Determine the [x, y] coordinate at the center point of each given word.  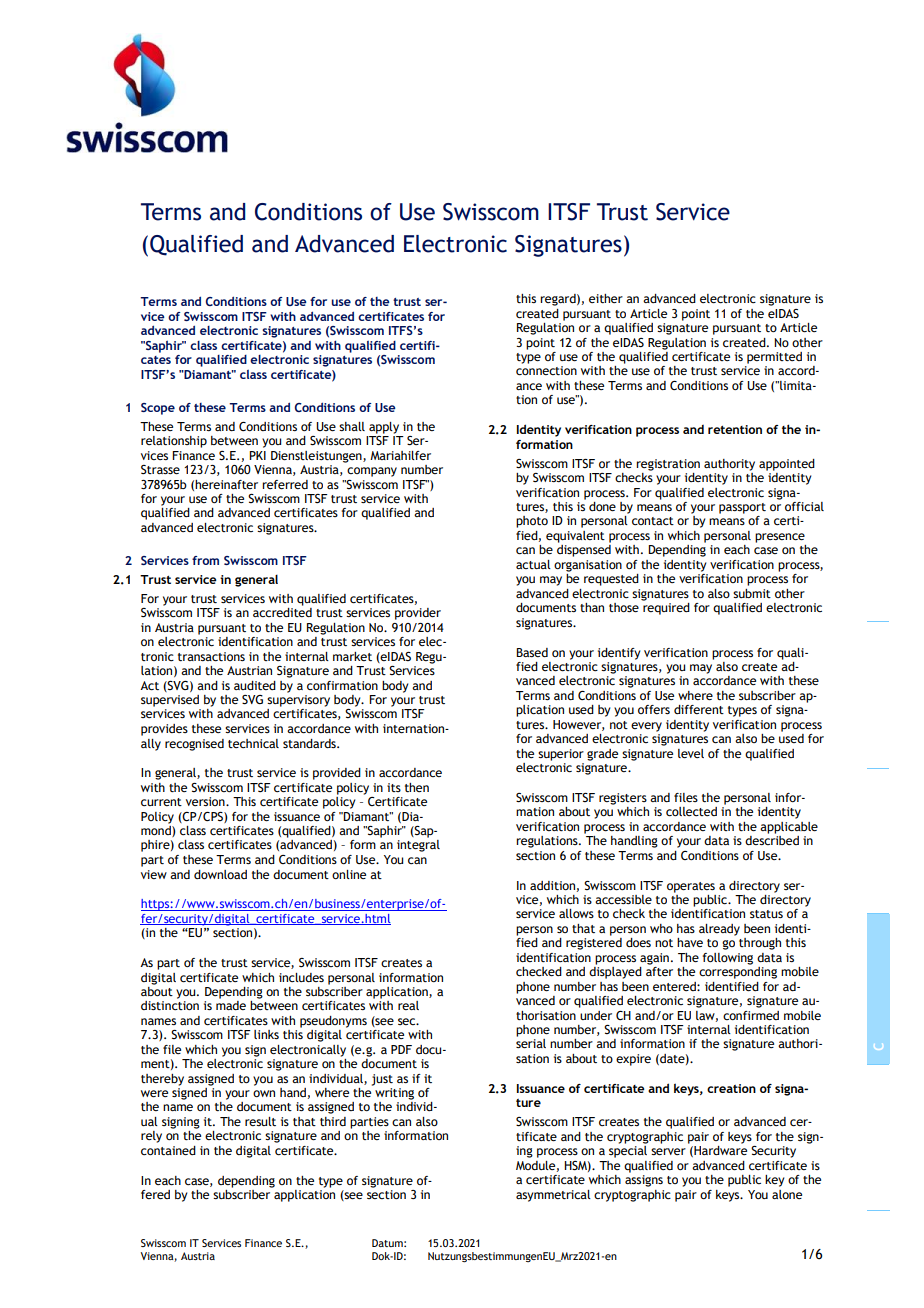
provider [418, 614]
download [220, 874]
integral [418, 846]
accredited [282, 612]
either [606, 298]
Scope [158, 409]
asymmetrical [553, 1196]
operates [691, 887]
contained [168, 1150]
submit [752, 593]
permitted [774, 358]
